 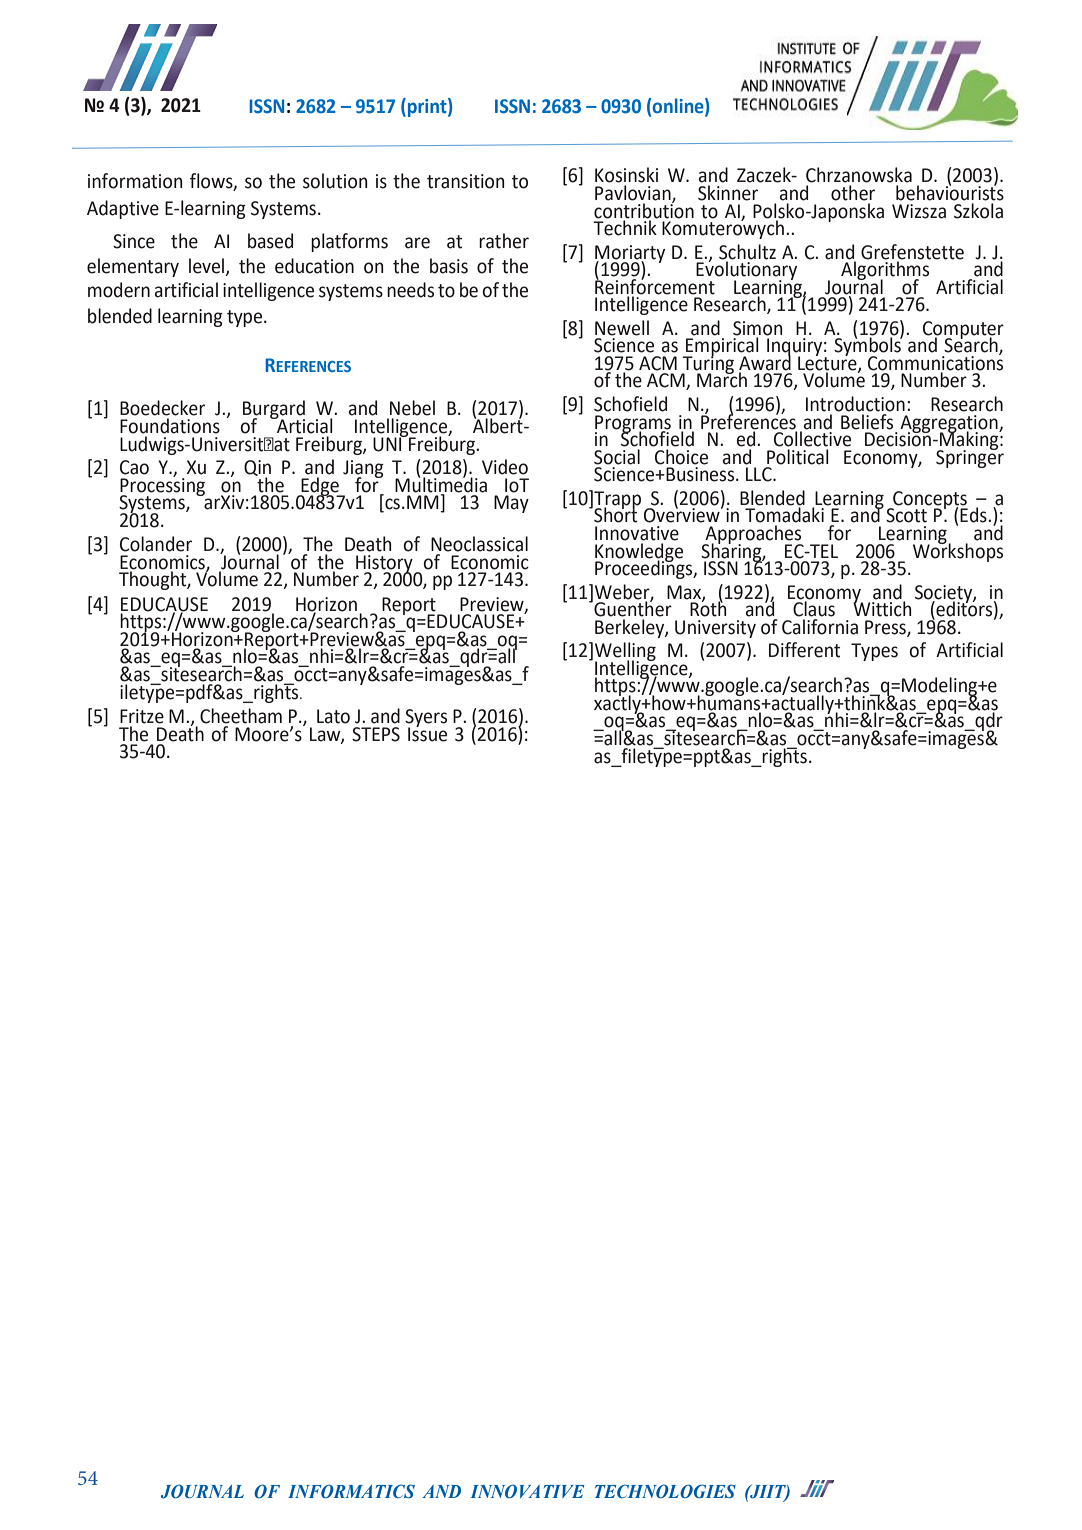 What do you see at coordinates (479, 544) in the screenshot?
I see `Neoclassical` at bounding box center [479, 544].
